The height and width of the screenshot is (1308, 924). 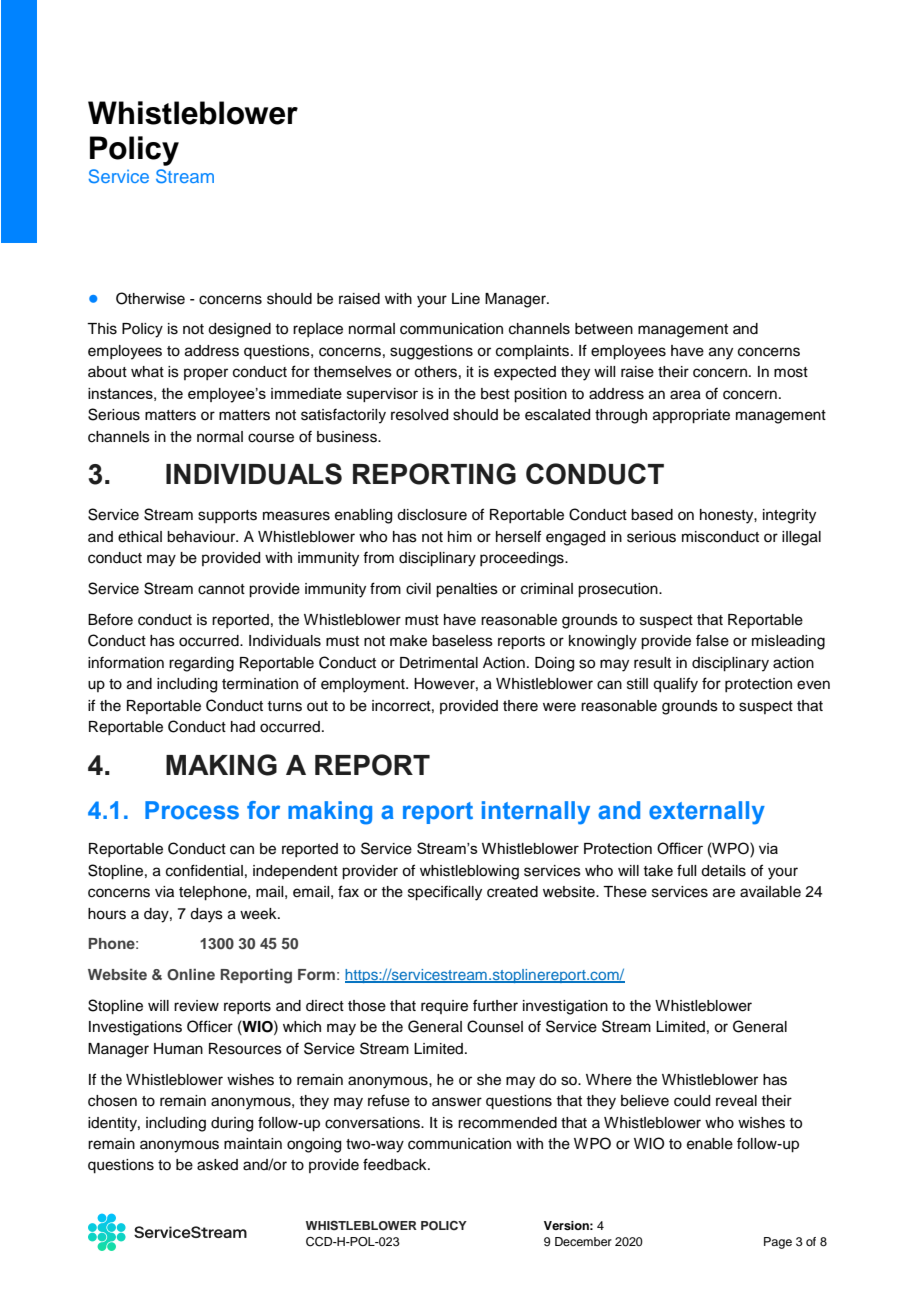 I want to click on false, so click(x=712, y=640).
